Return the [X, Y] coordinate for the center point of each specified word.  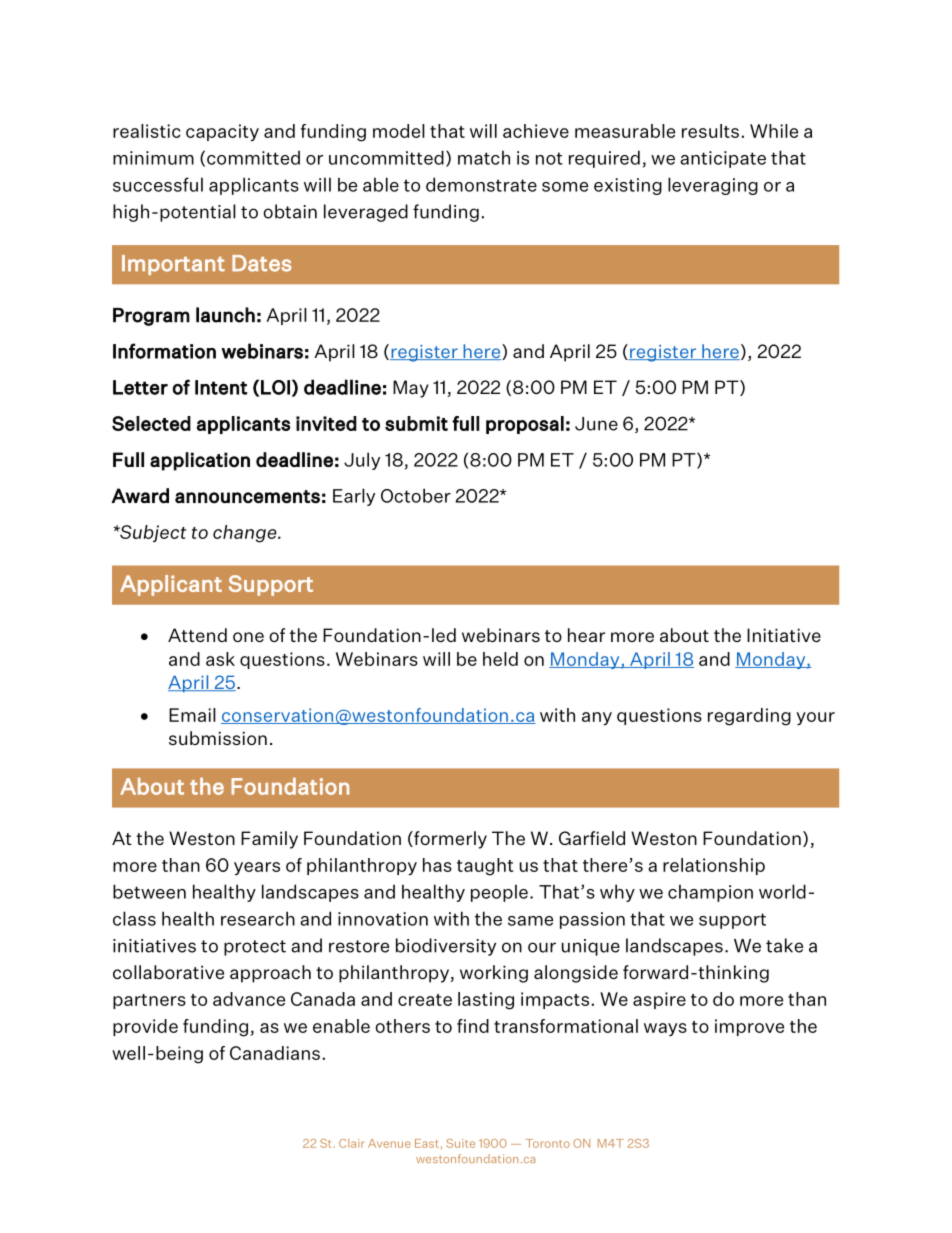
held [500, 659]
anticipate [723, 159]
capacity [222, 132]
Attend [197, 635]
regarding [749, 717]
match [484, 157]
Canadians [275, 1053]
